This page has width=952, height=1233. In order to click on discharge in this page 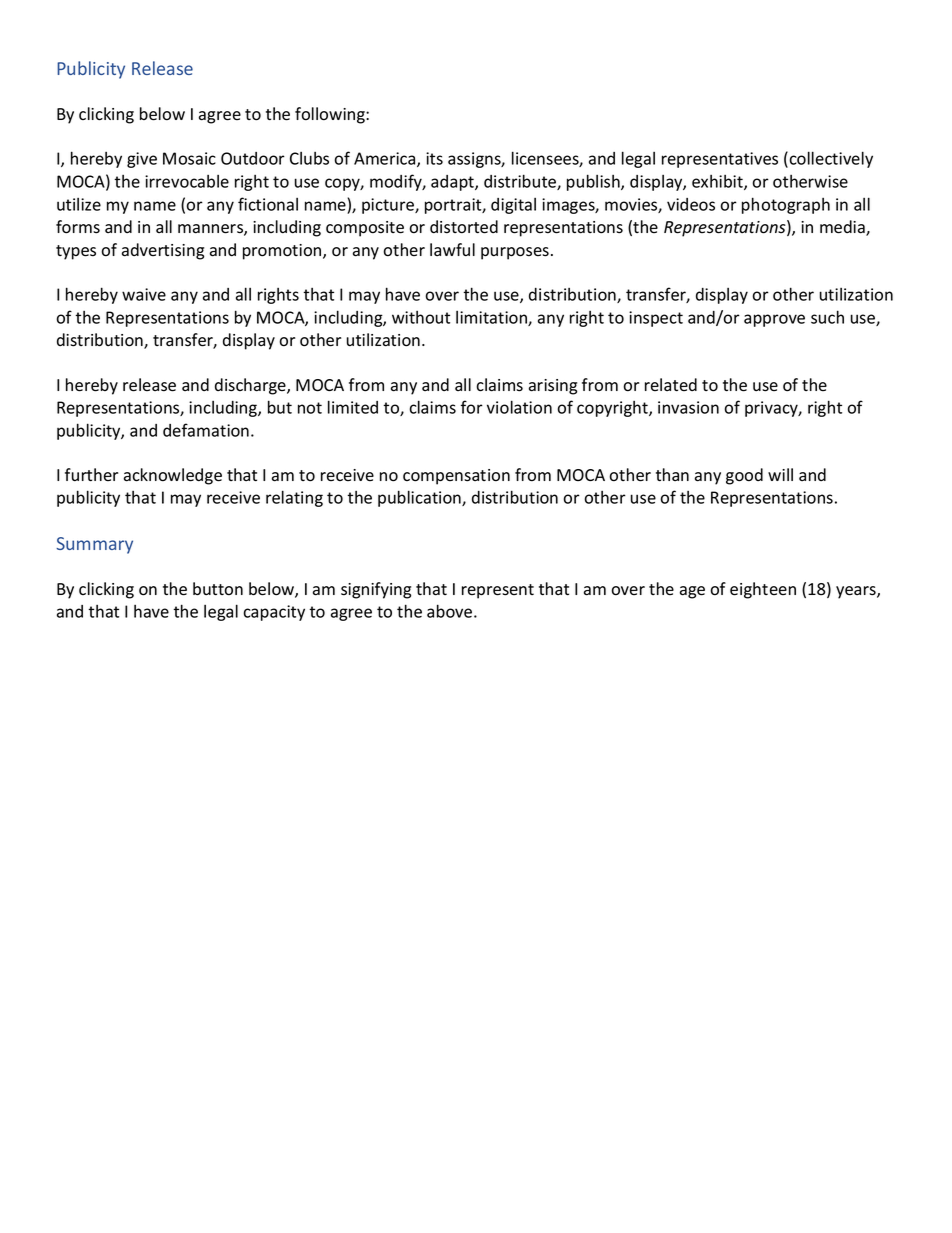, I will do `click(251, 386)`.
